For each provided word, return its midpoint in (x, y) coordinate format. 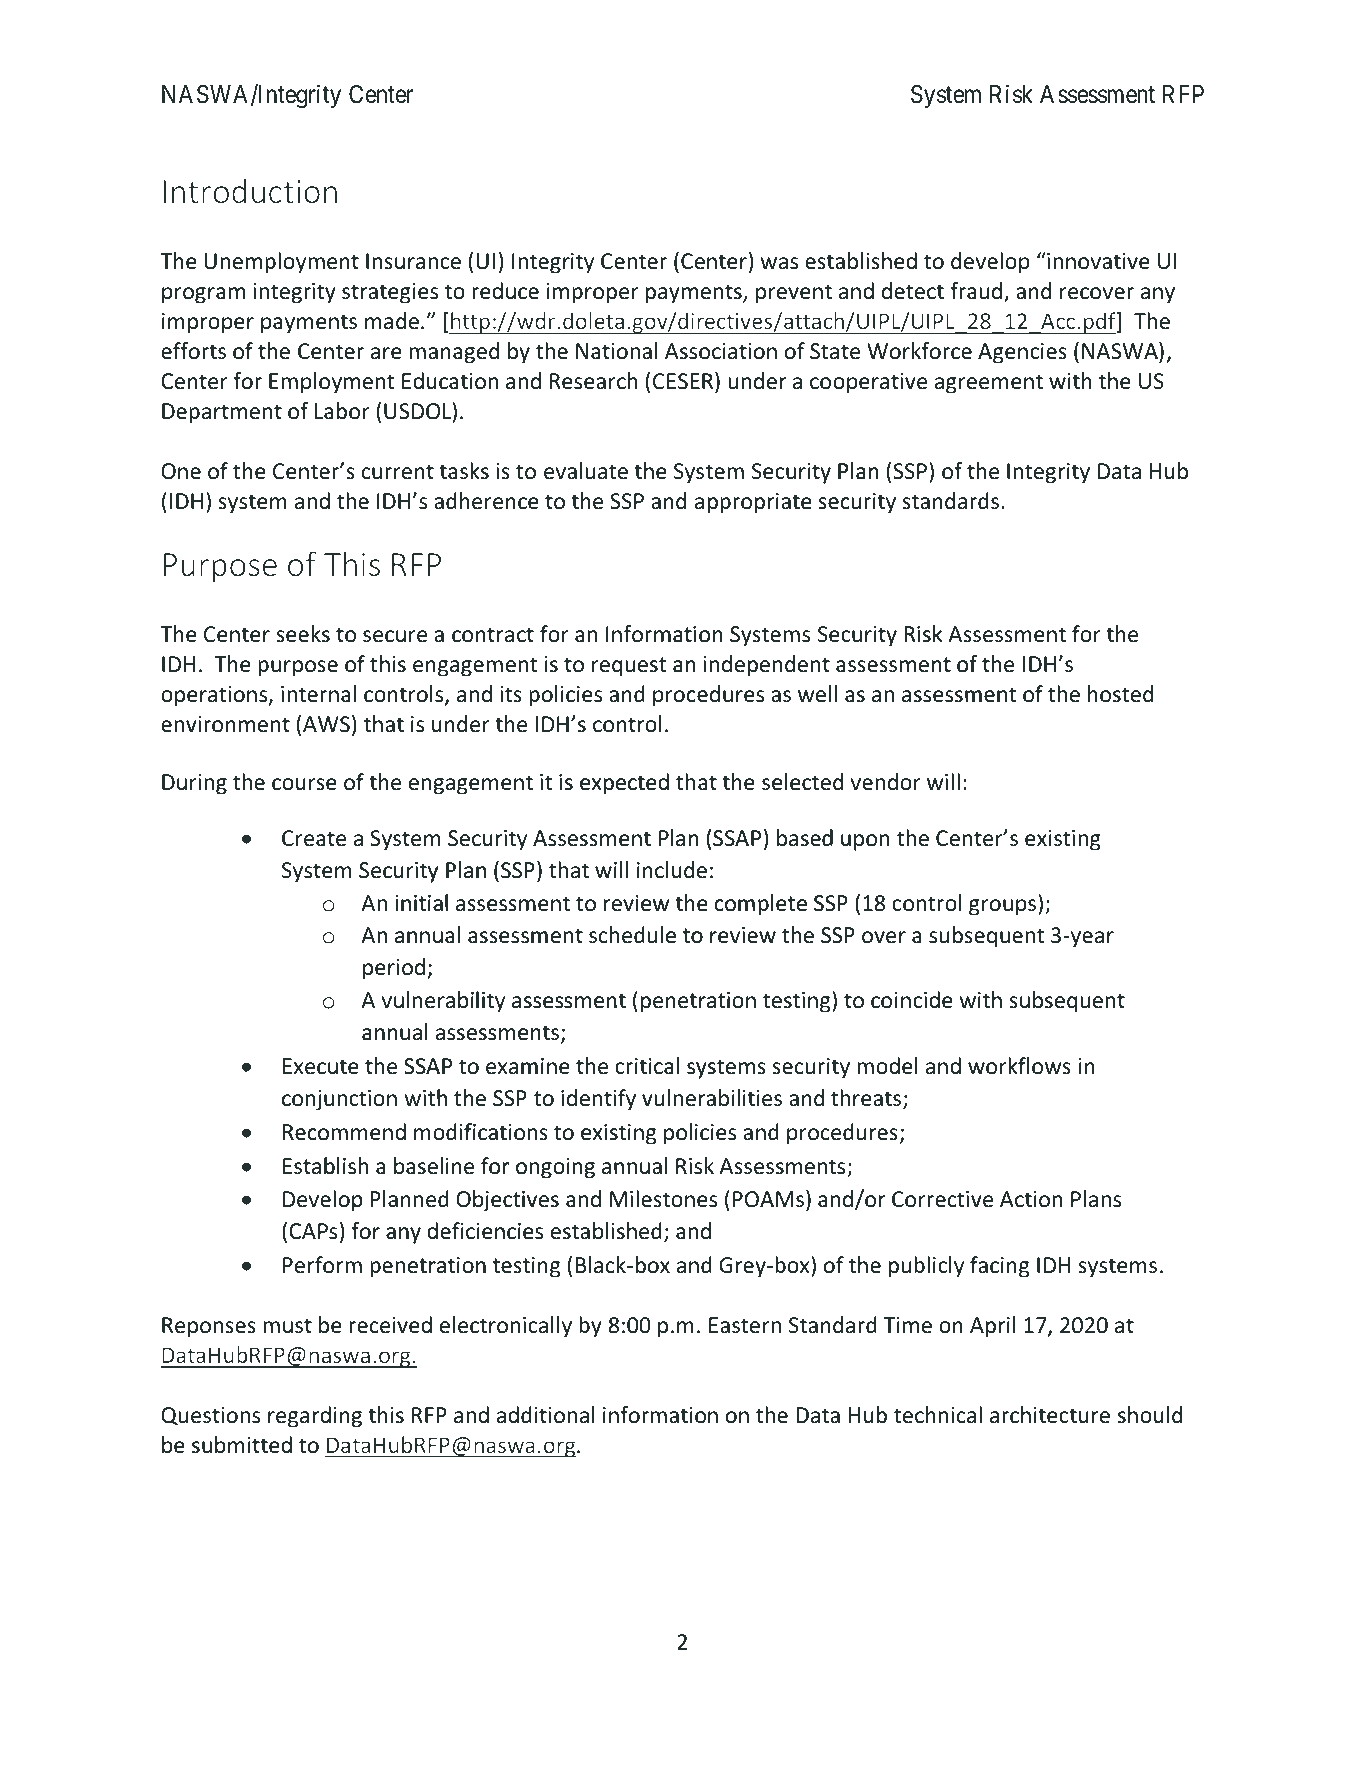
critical (647, 1066)
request (629, 667)
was (779, 263)
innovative (1097, 261)
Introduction (250, 191)
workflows (1019, 1066)
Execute (321, 1066)
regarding (315, 1417)
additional (546, 1415)
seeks (303, 634)
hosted (1120, 694)
